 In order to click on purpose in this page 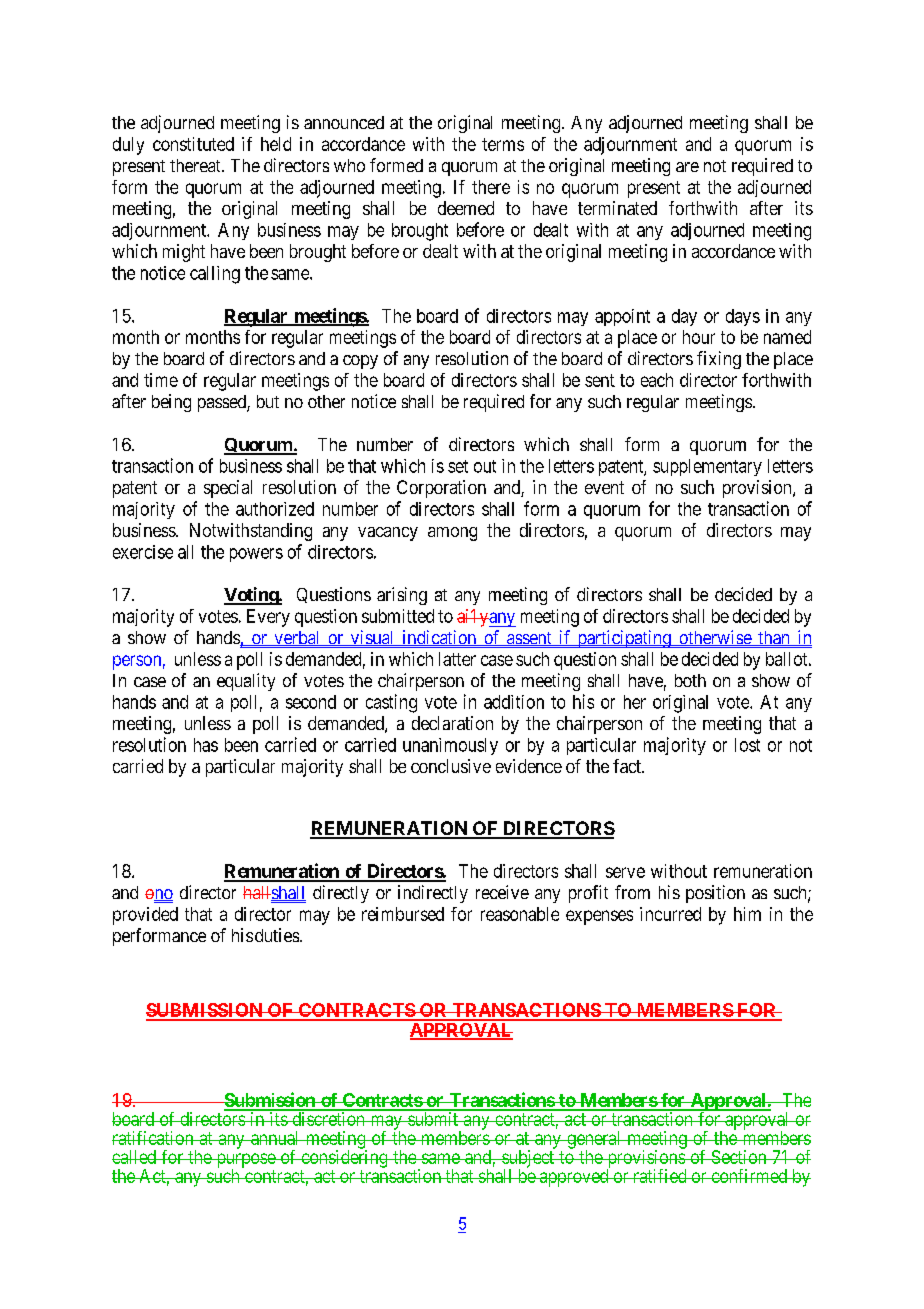, I will do `click(245, 1161)`.
